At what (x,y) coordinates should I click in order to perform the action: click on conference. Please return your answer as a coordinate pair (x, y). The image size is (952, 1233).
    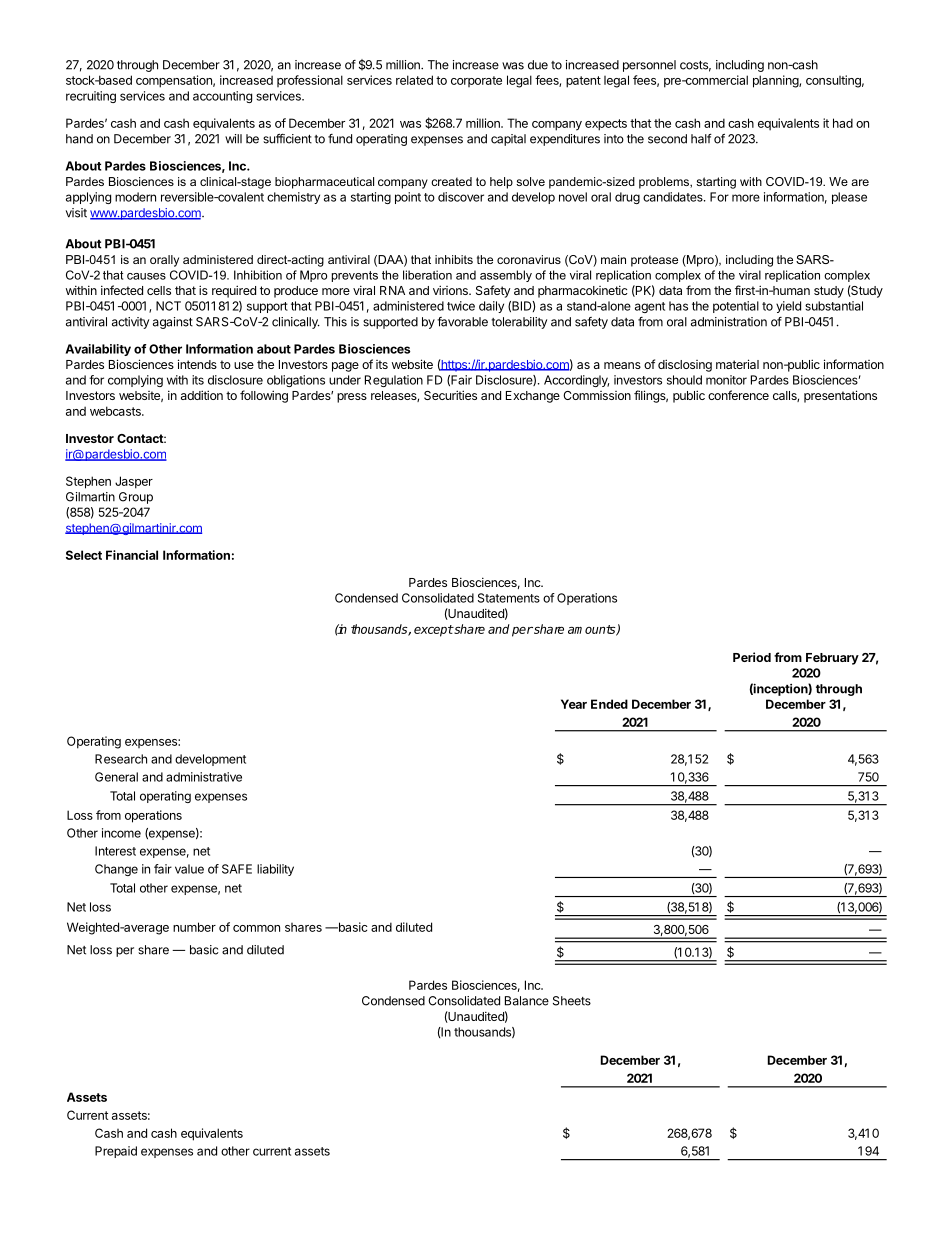
    Looking at the image, I should click on (738, 395).
